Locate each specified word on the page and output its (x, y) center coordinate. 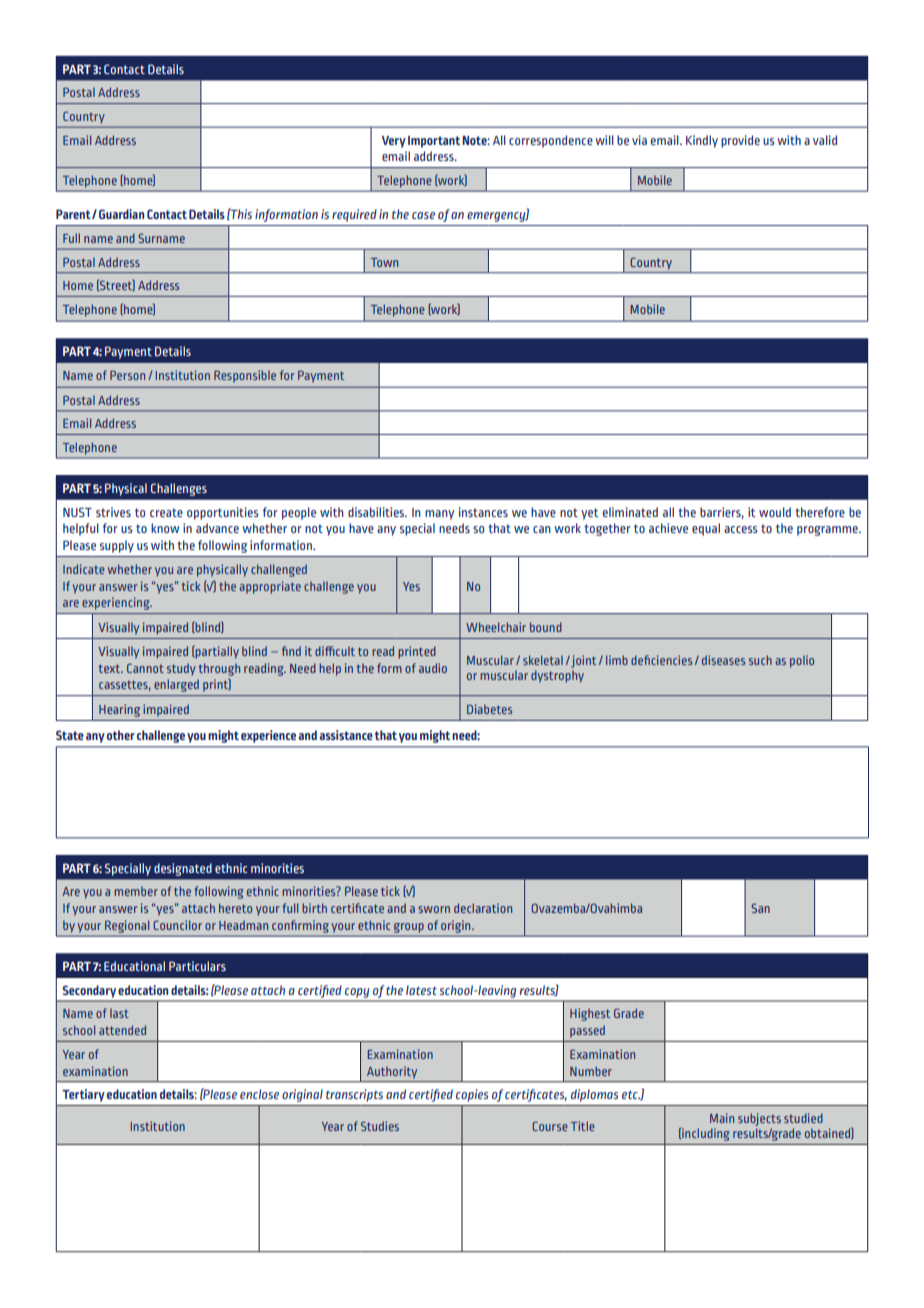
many (439, 515)
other (121, 735)
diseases (723, 660)
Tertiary (83, 1095)
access (741, 529)
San (760, 908)
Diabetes (489, 709)
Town (384, 262)
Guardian (121, 214)
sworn (434, 909)
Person (127, 375)
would (775, 512)
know (165, 528)
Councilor (177, 925)
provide (740, 141)
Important (434, 142)
